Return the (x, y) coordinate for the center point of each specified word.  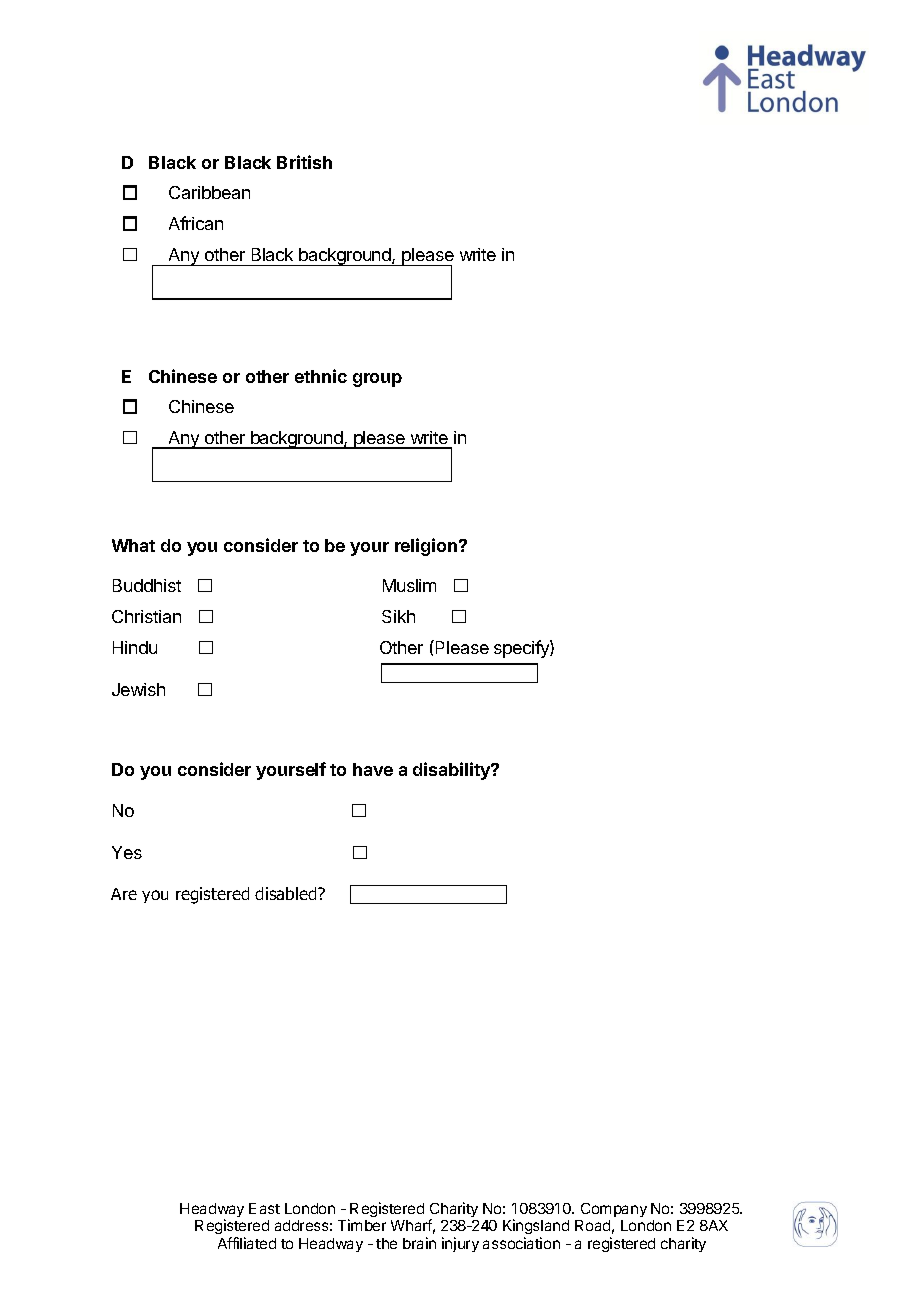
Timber (362, 1225)
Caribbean (209, 192)
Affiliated (247, 1243)
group (377, 380)
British (304, 162)
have (373, 769)
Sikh (398, 616)
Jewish (138, 689)
